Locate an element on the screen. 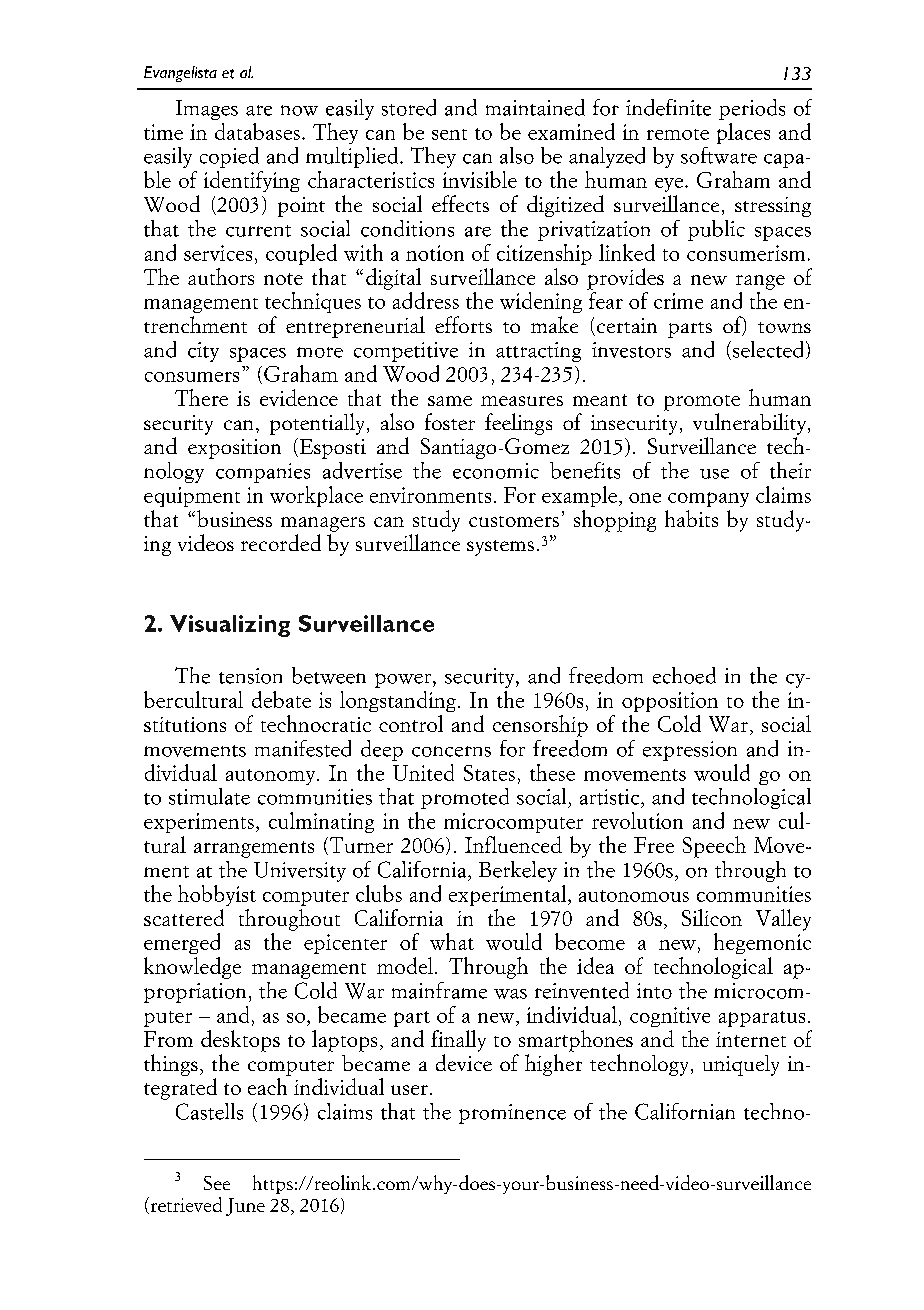  See is located at coordinates (217, 1183).
